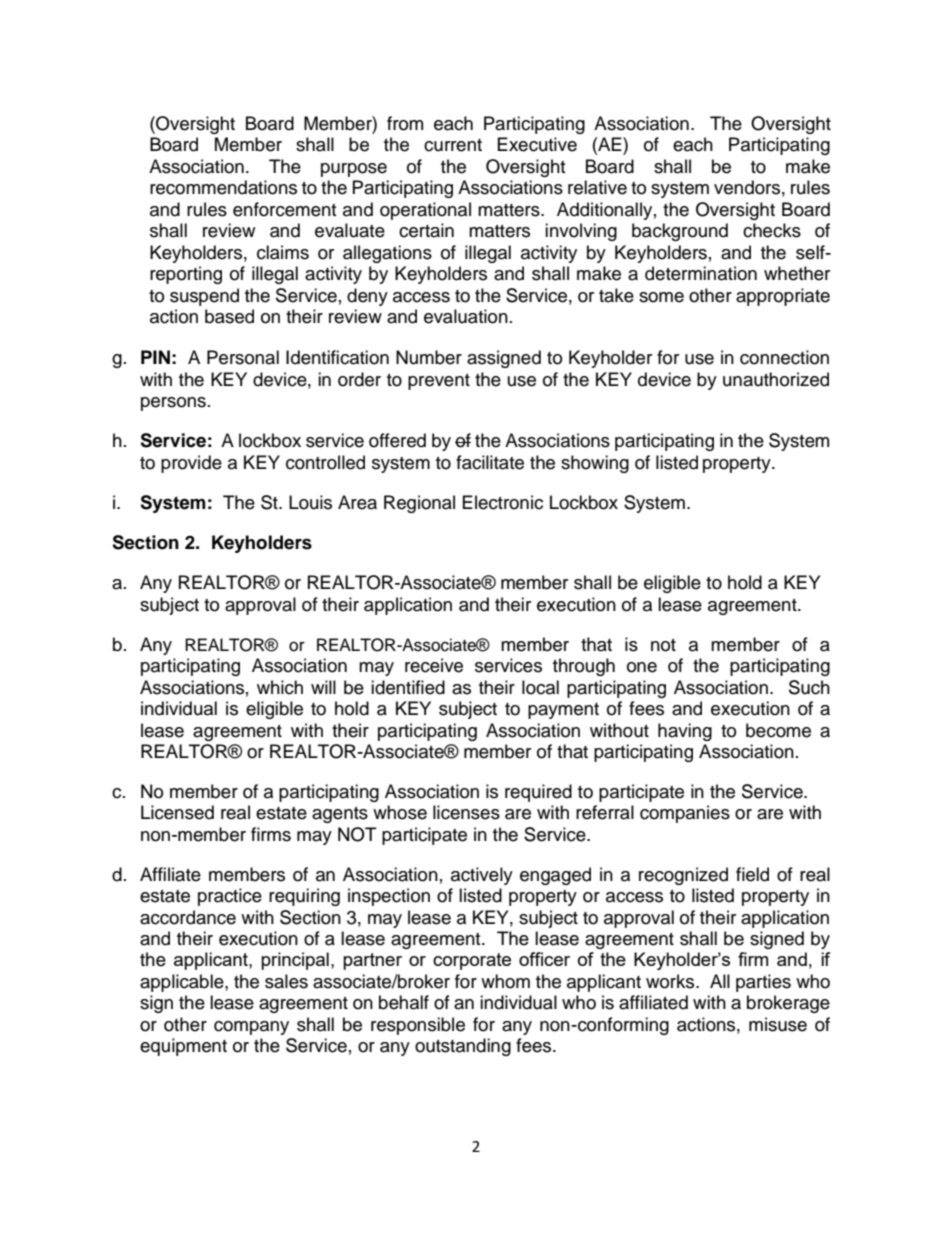  Describe the element at coordinates (223, 187) in the page. I see `recommendations` at that location.
